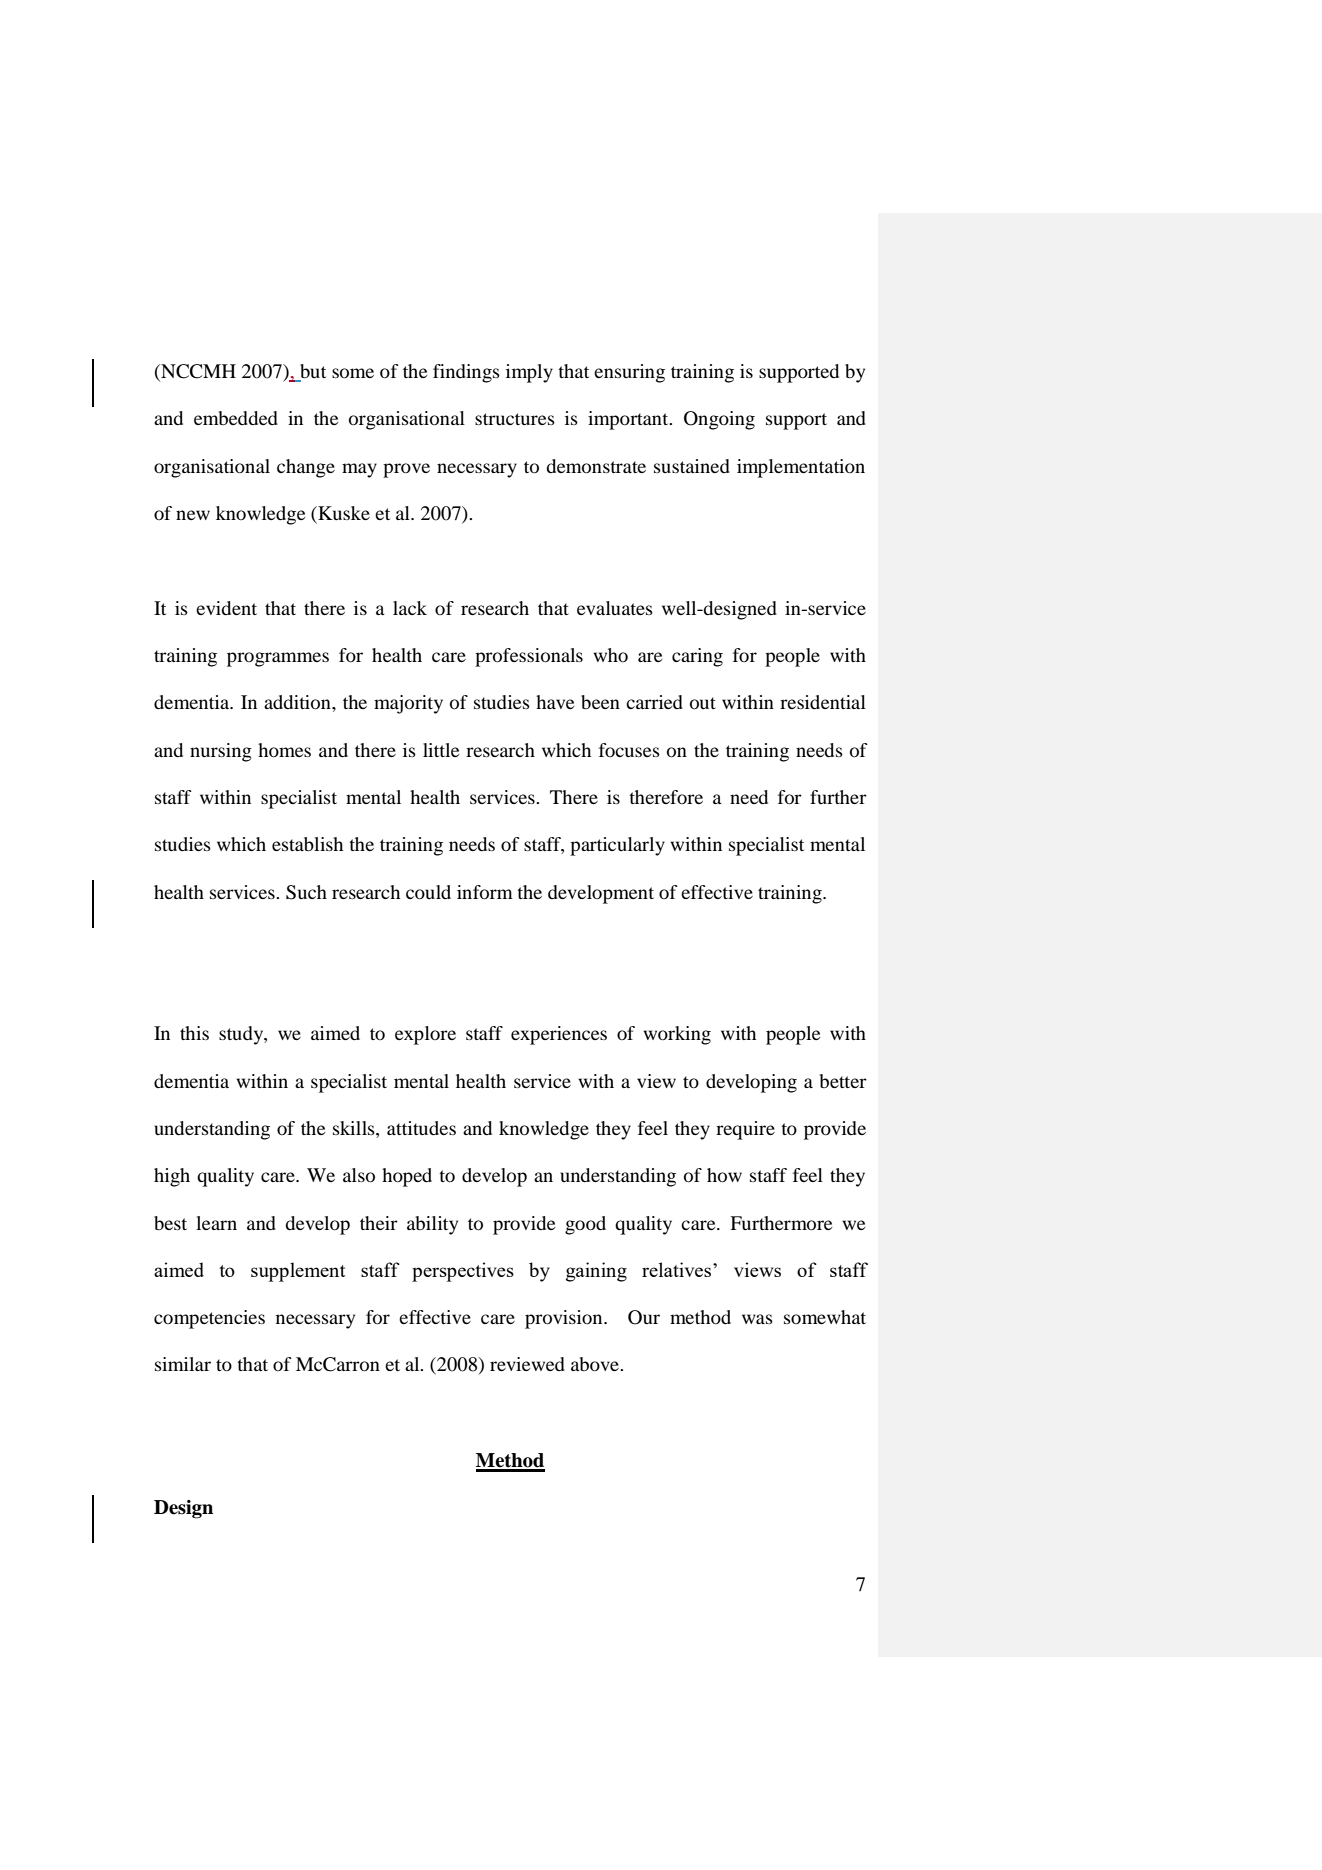  I want to click on inform, so click(485, 892).
